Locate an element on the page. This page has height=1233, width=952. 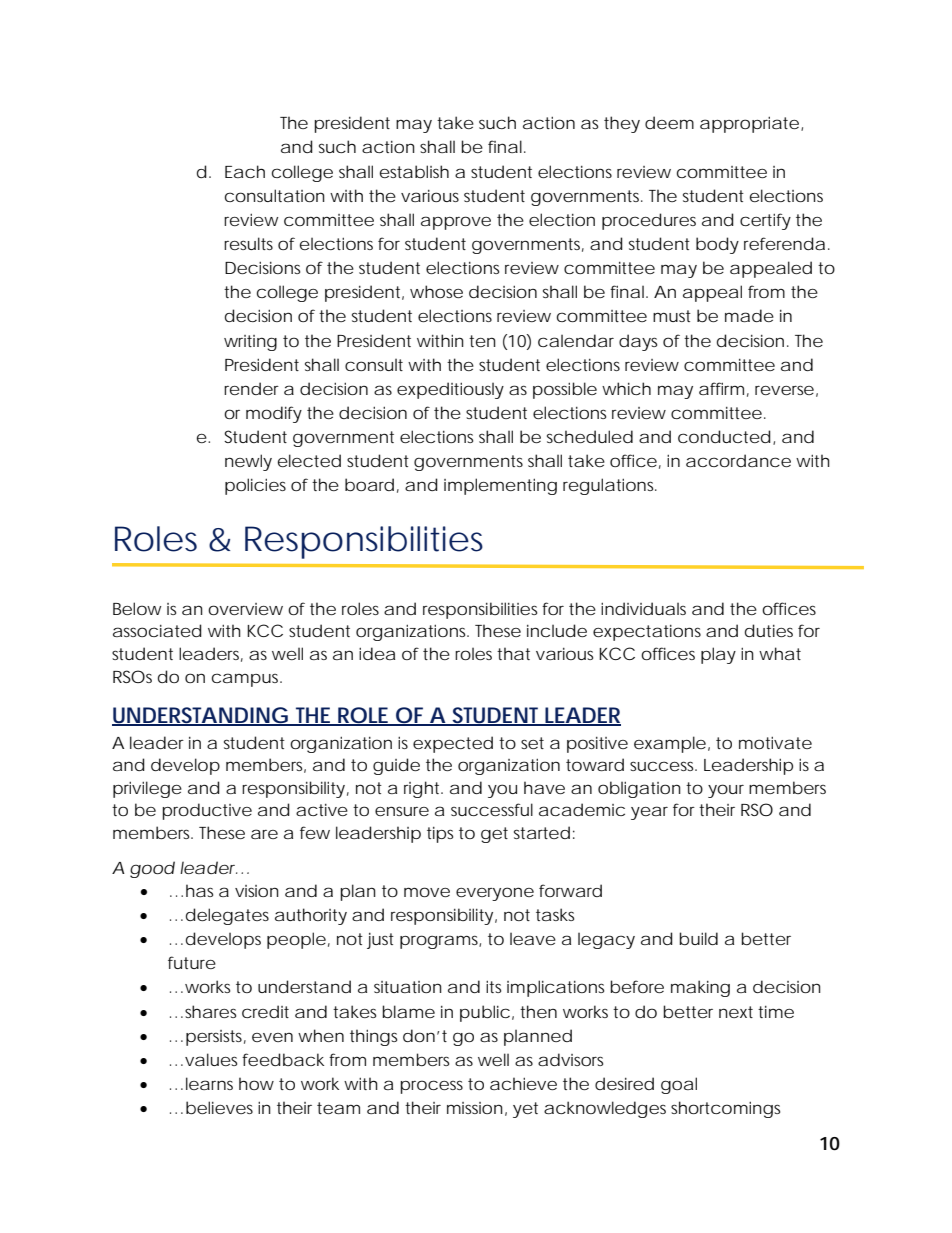
that is located at coordinates (513, 653).
